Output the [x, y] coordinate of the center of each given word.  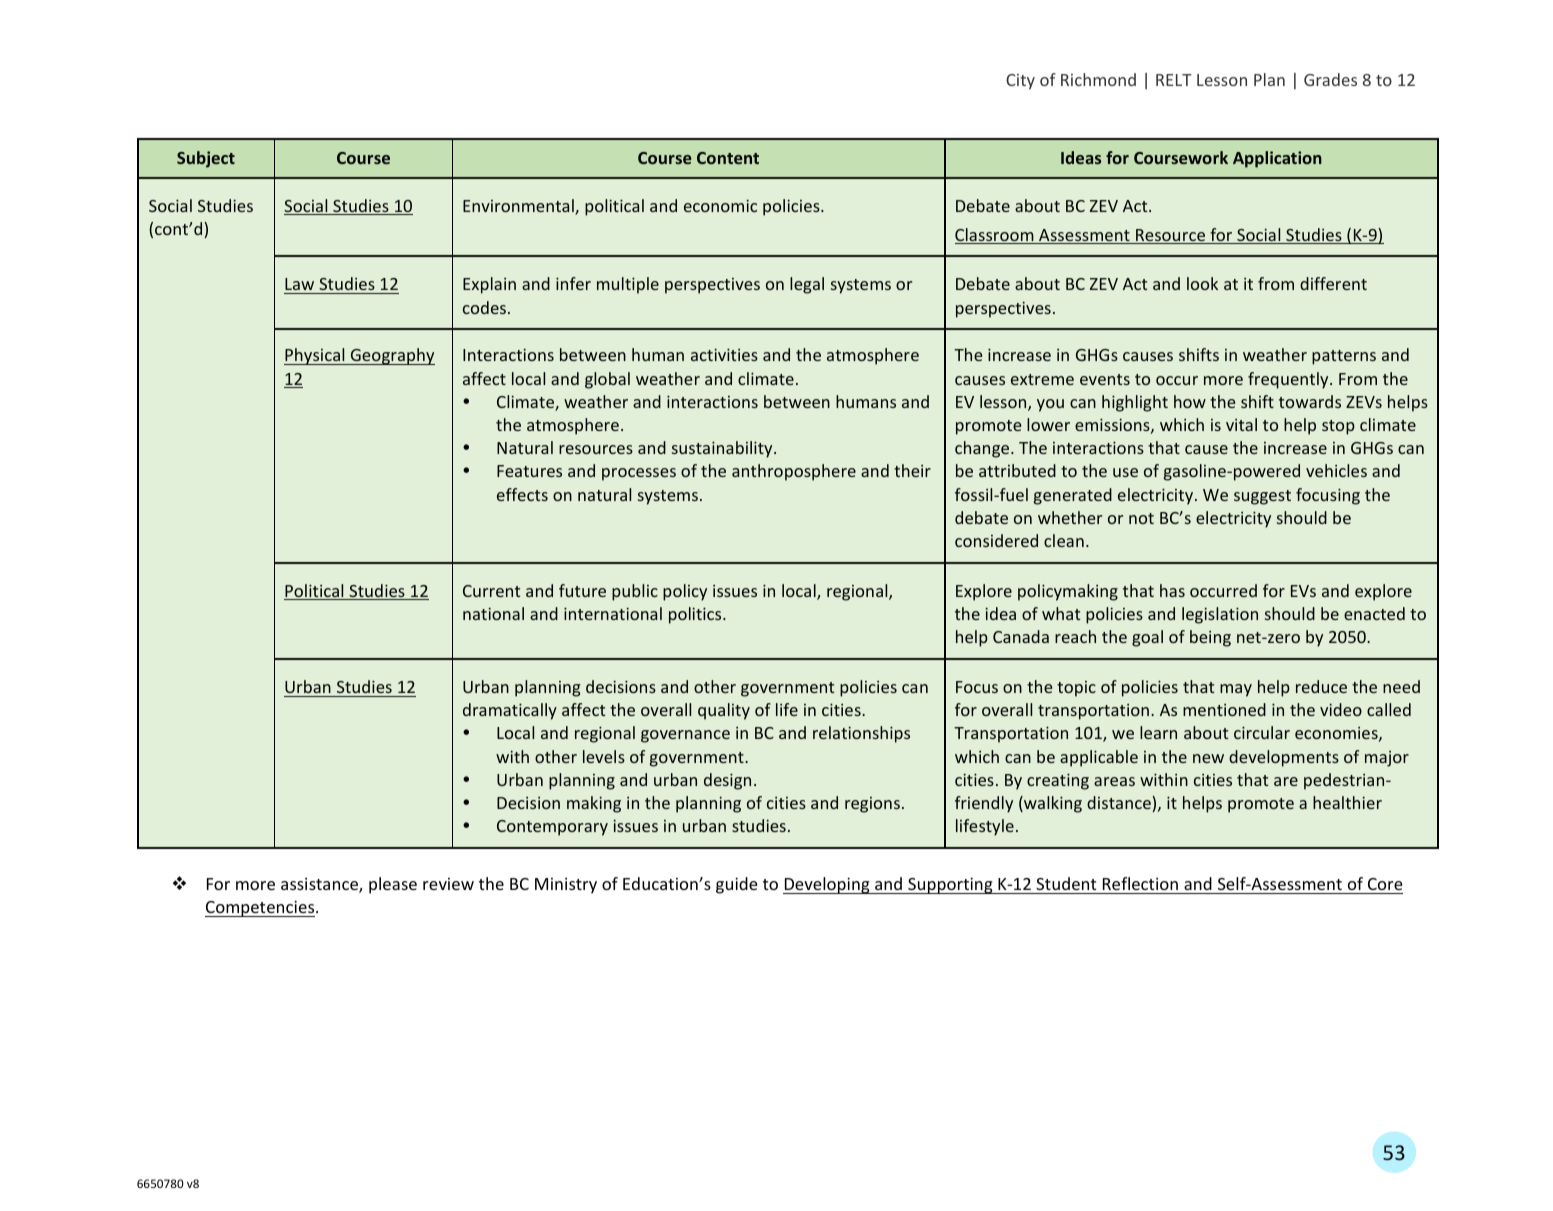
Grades [1330, 79]
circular [1262, 732]
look [1202, 283]
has [1172, 590]
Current [491, 591]
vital [1241, 424]
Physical [315, 356]
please [393, 885]
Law [299, 284]
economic [720, 205]
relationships [861, 734]
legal [807, 285]
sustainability [723, 449]
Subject [206, 159]
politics [696, 615]
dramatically [510, 711]
